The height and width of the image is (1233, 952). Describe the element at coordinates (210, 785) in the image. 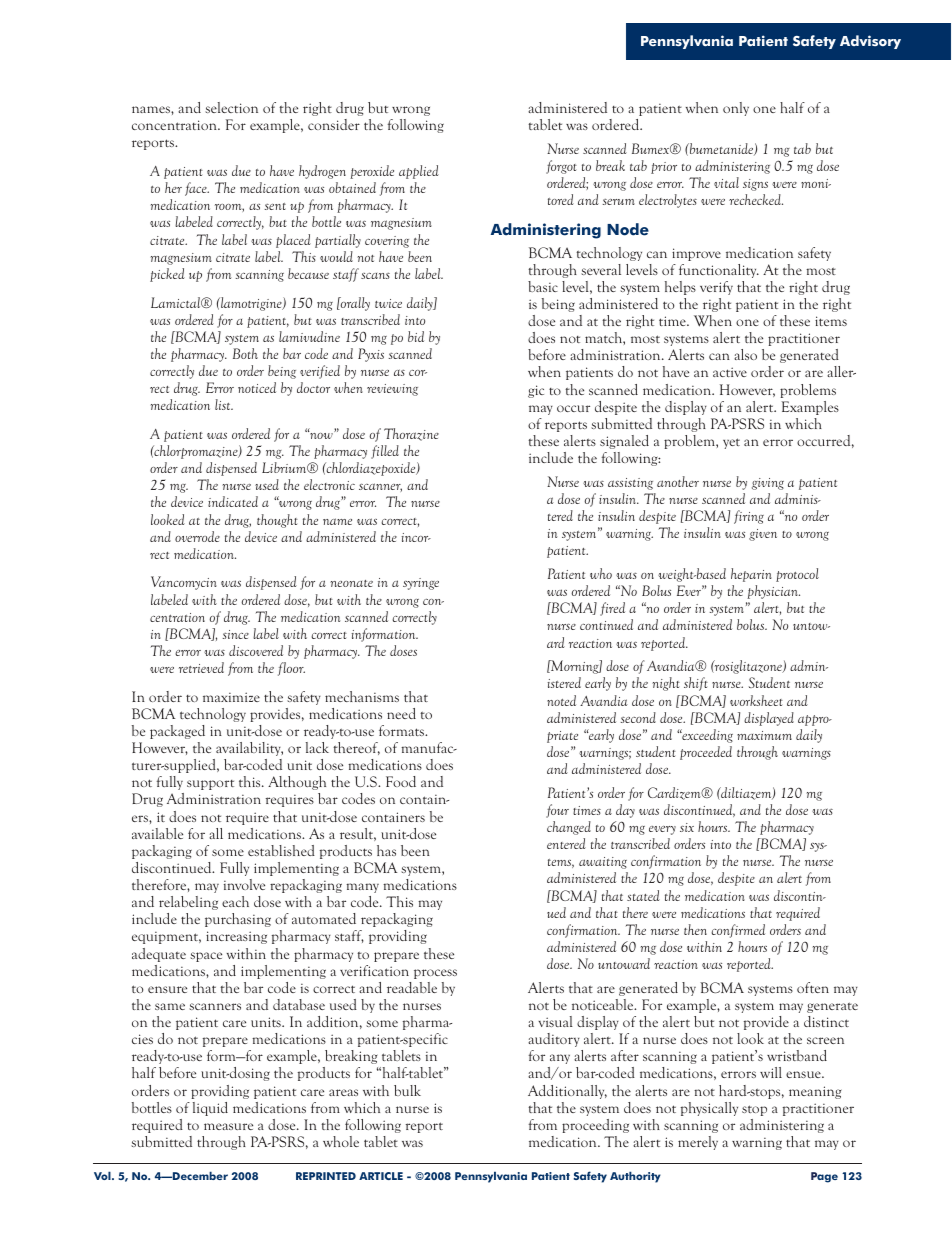

I see `support` at that location.
